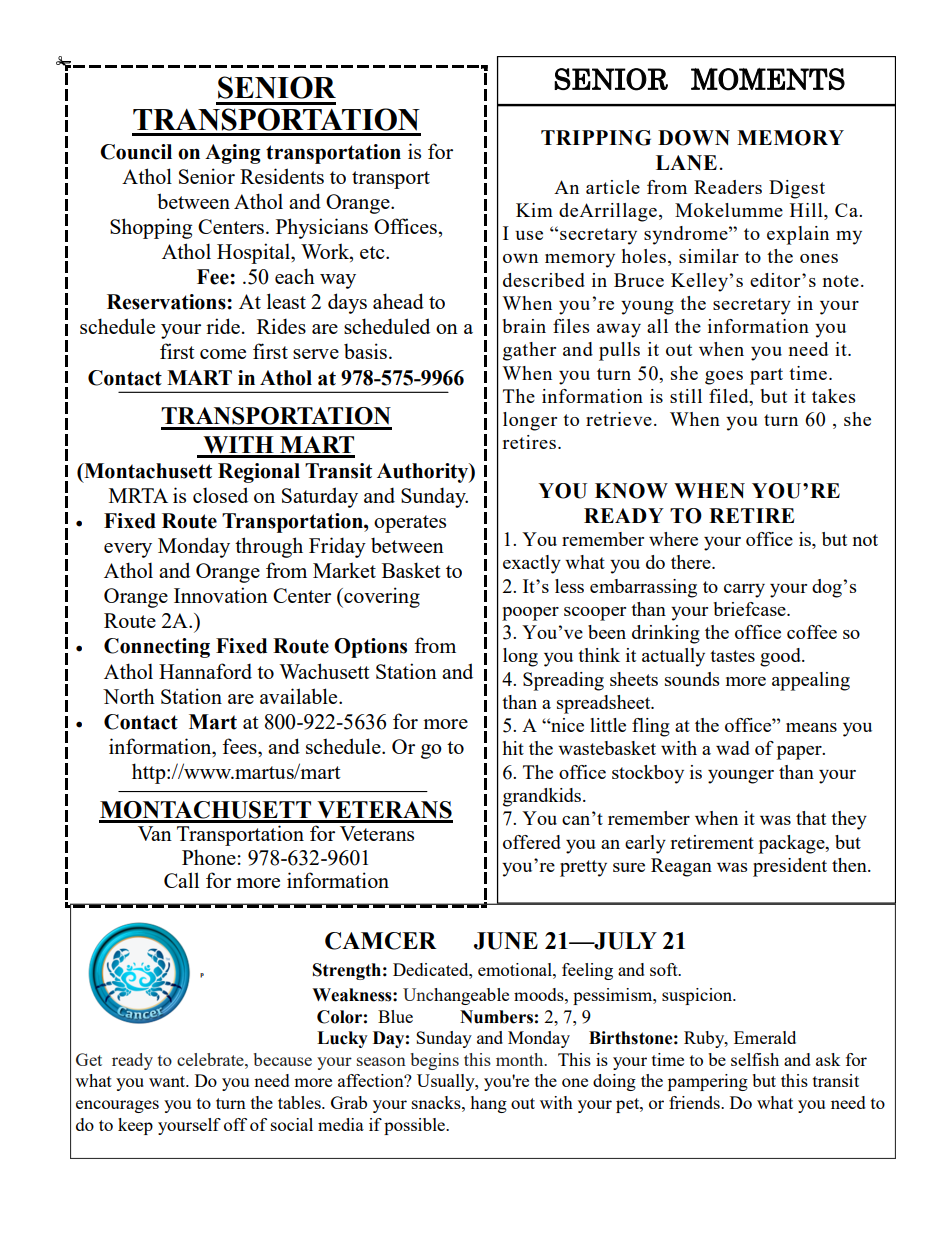  I want to click on want, so click(168, 1081).
